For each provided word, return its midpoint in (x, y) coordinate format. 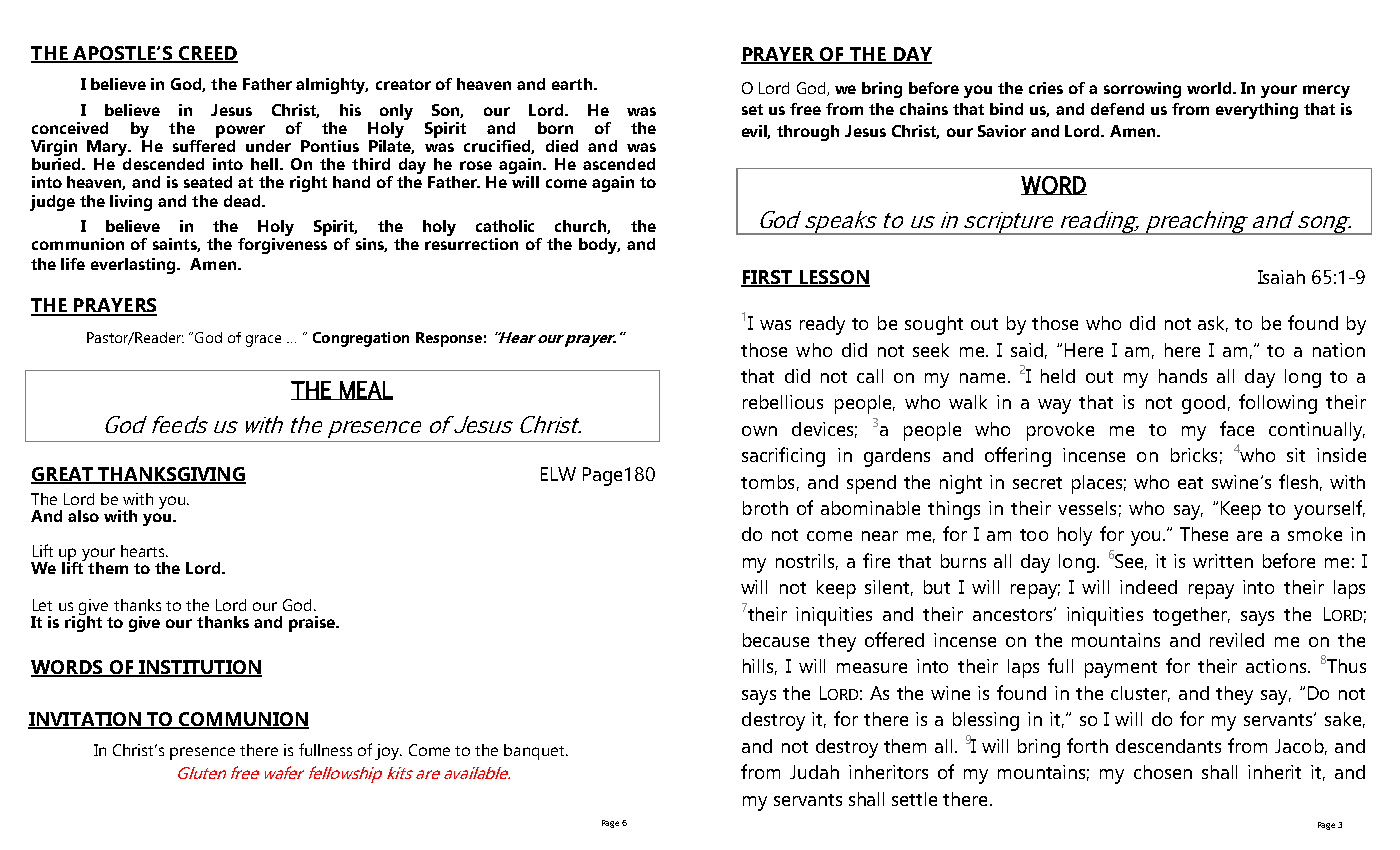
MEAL (365, 390)
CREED (207, 54)
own (759, 431)
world (1210, 88)
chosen (1163, 772)
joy (388, 752)
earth (572, 84)
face (1237, 428)
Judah (814, 772)
